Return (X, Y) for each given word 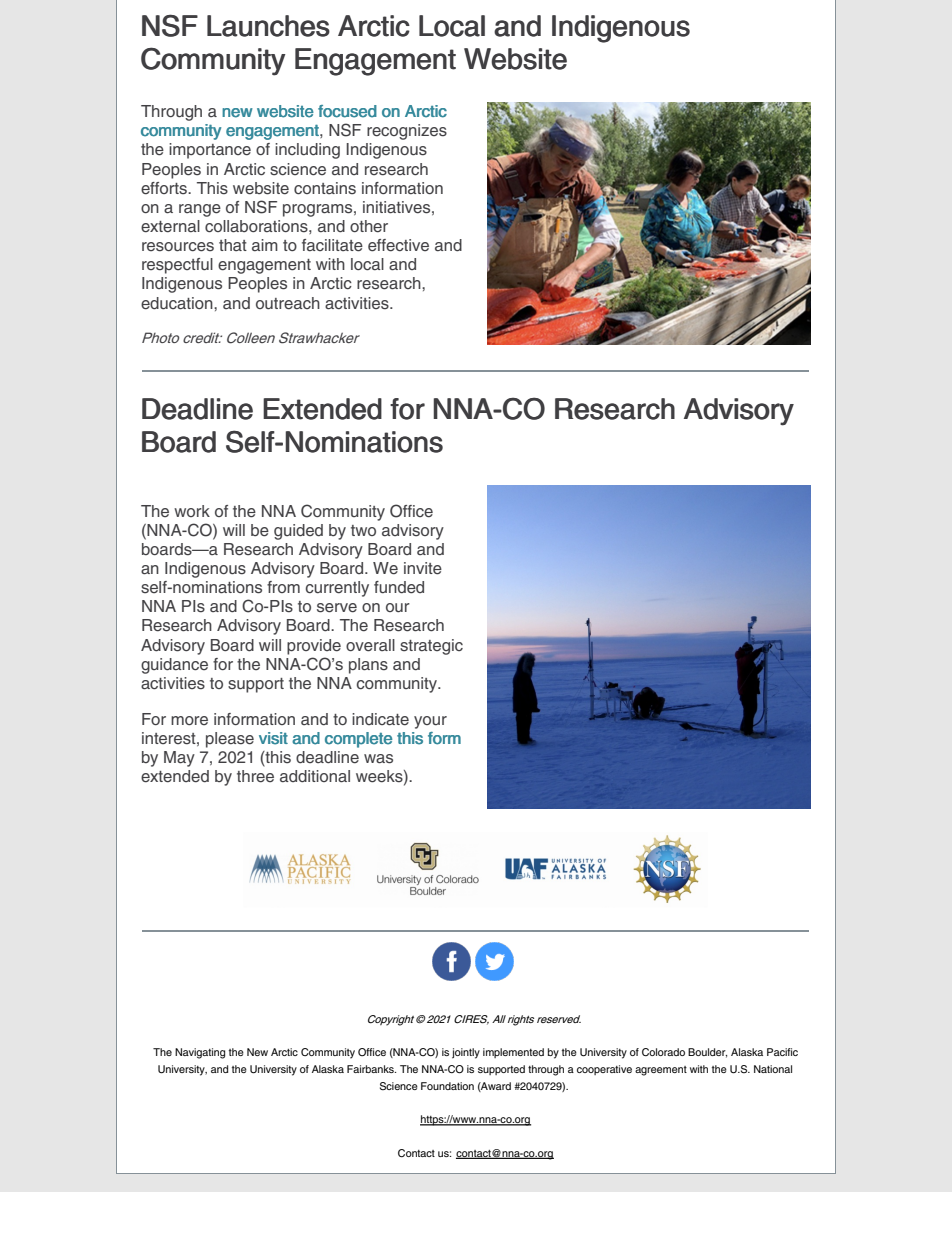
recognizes (407, 132)
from (283, 587)
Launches (268, 26)
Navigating (200, 1053)
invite (423, 568)
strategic (431, 647)
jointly (466, 1053)
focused (347, 111)
